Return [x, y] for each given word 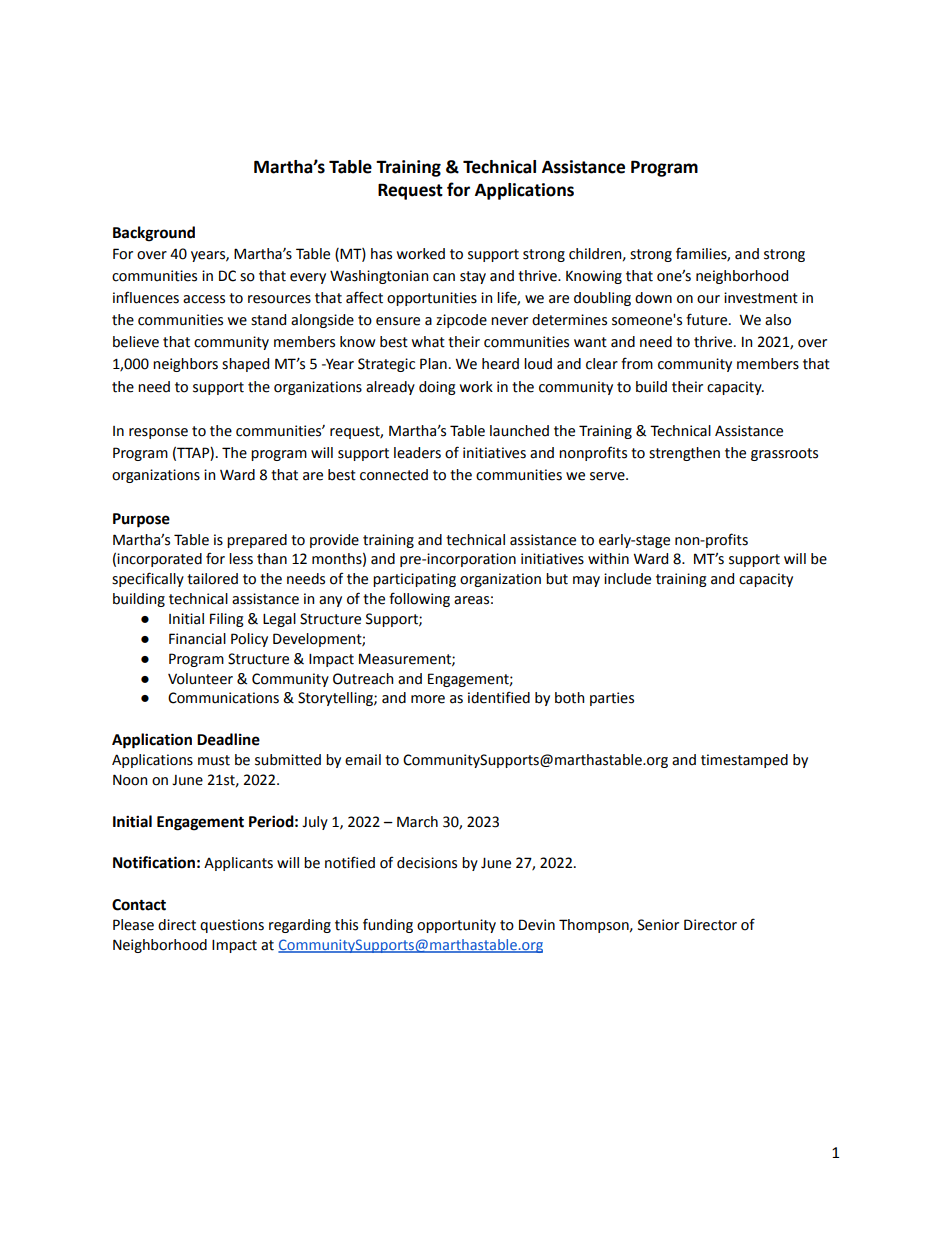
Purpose [141, 520]
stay [473, 277]
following [419, 599]
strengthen [684, 454]
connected [394, 475]
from [637, 363]
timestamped [744, 761]
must [214, 760]
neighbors [185, 365]
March [417, 822]
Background [154, 234]
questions [232, 926]
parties [612, 699]
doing [437, 388]
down [653, 298]
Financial [197, 639]
